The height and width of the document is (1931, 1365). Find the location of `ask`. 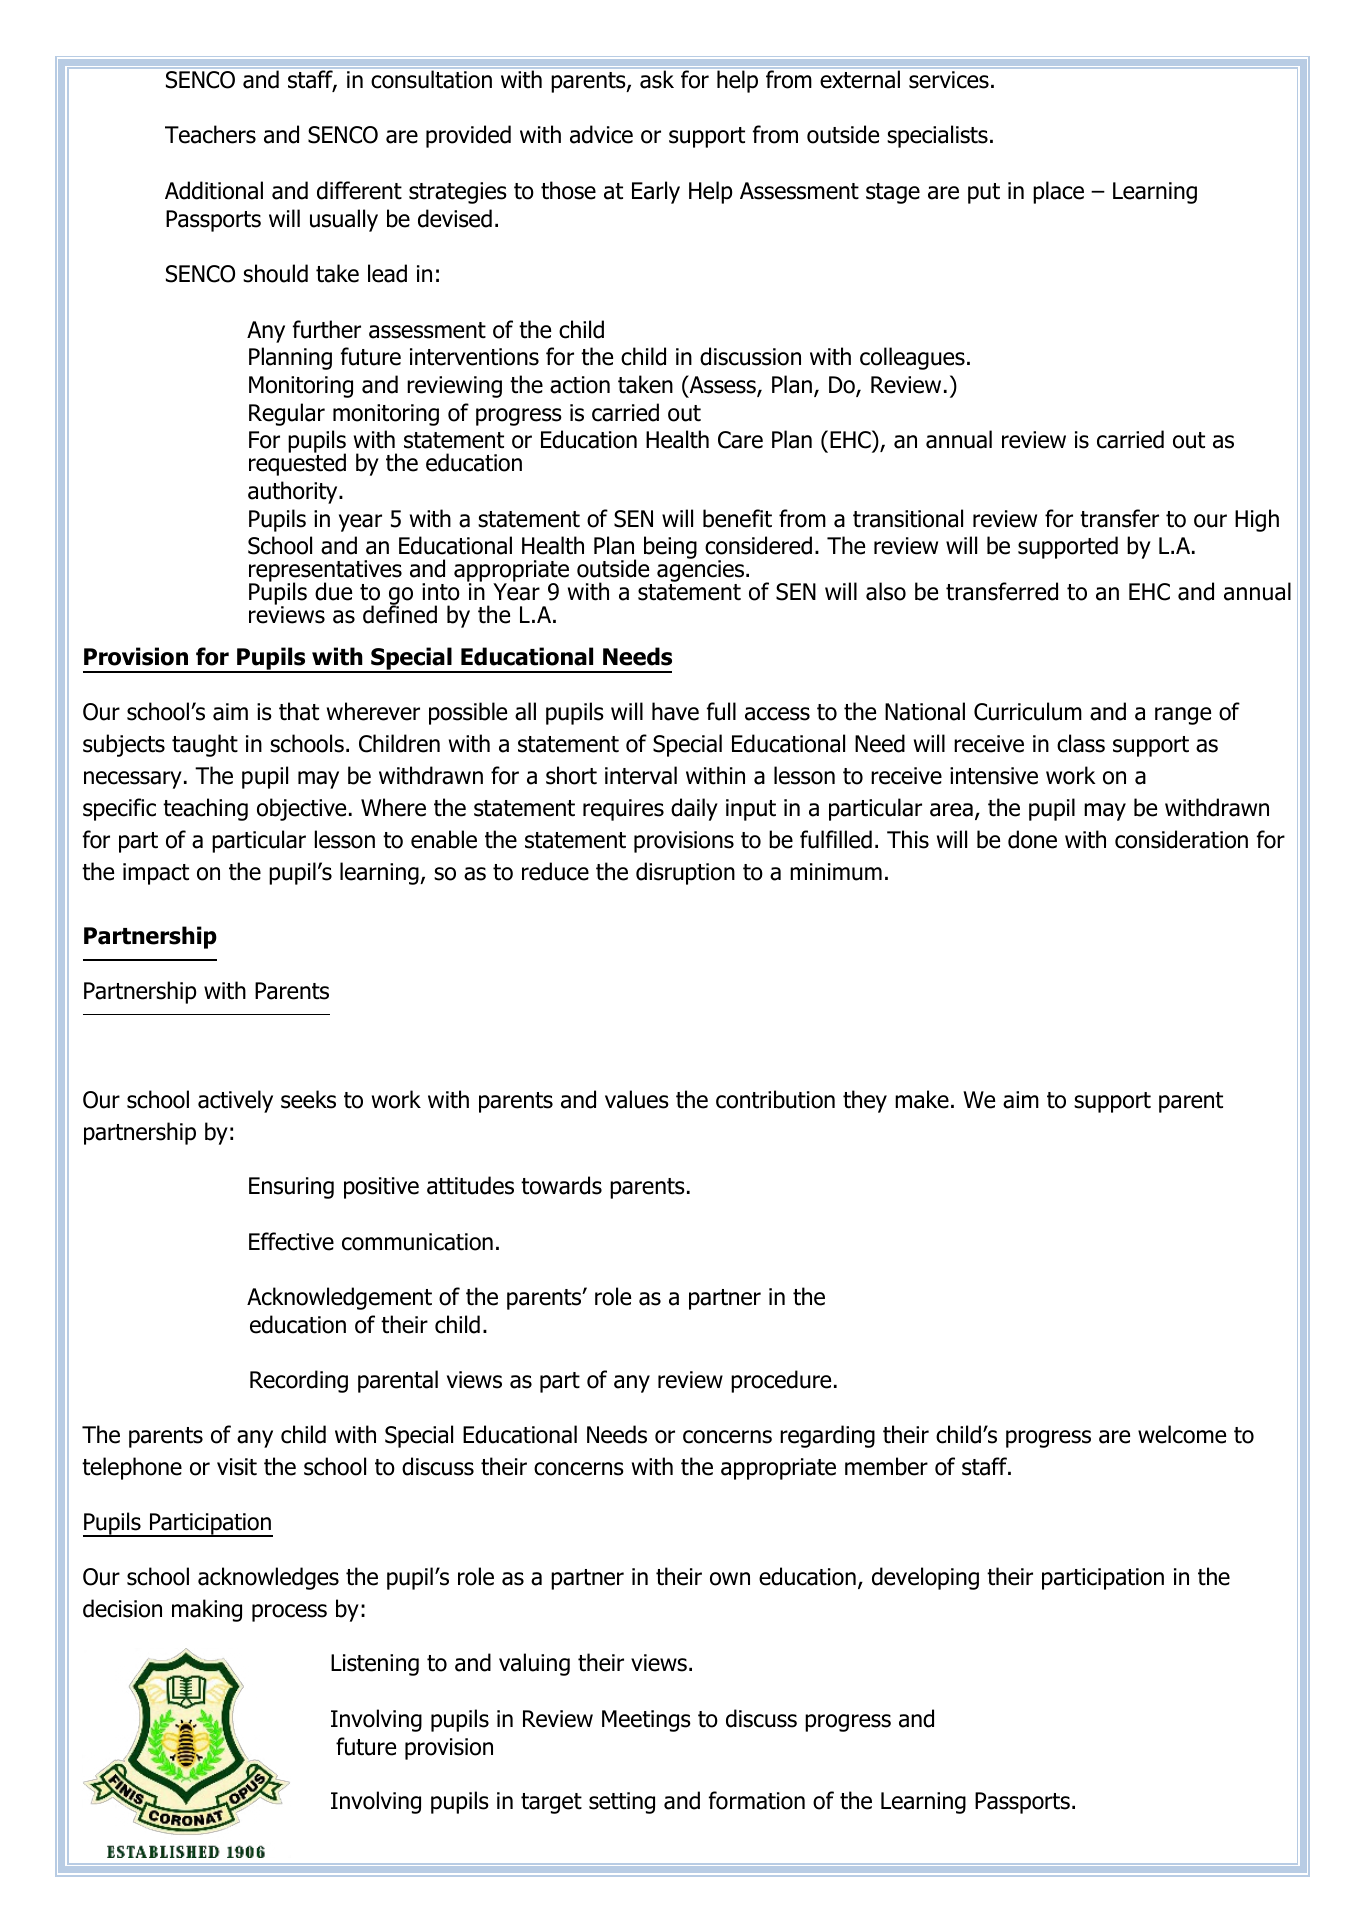

ask is located at coordinates (657, 79).
